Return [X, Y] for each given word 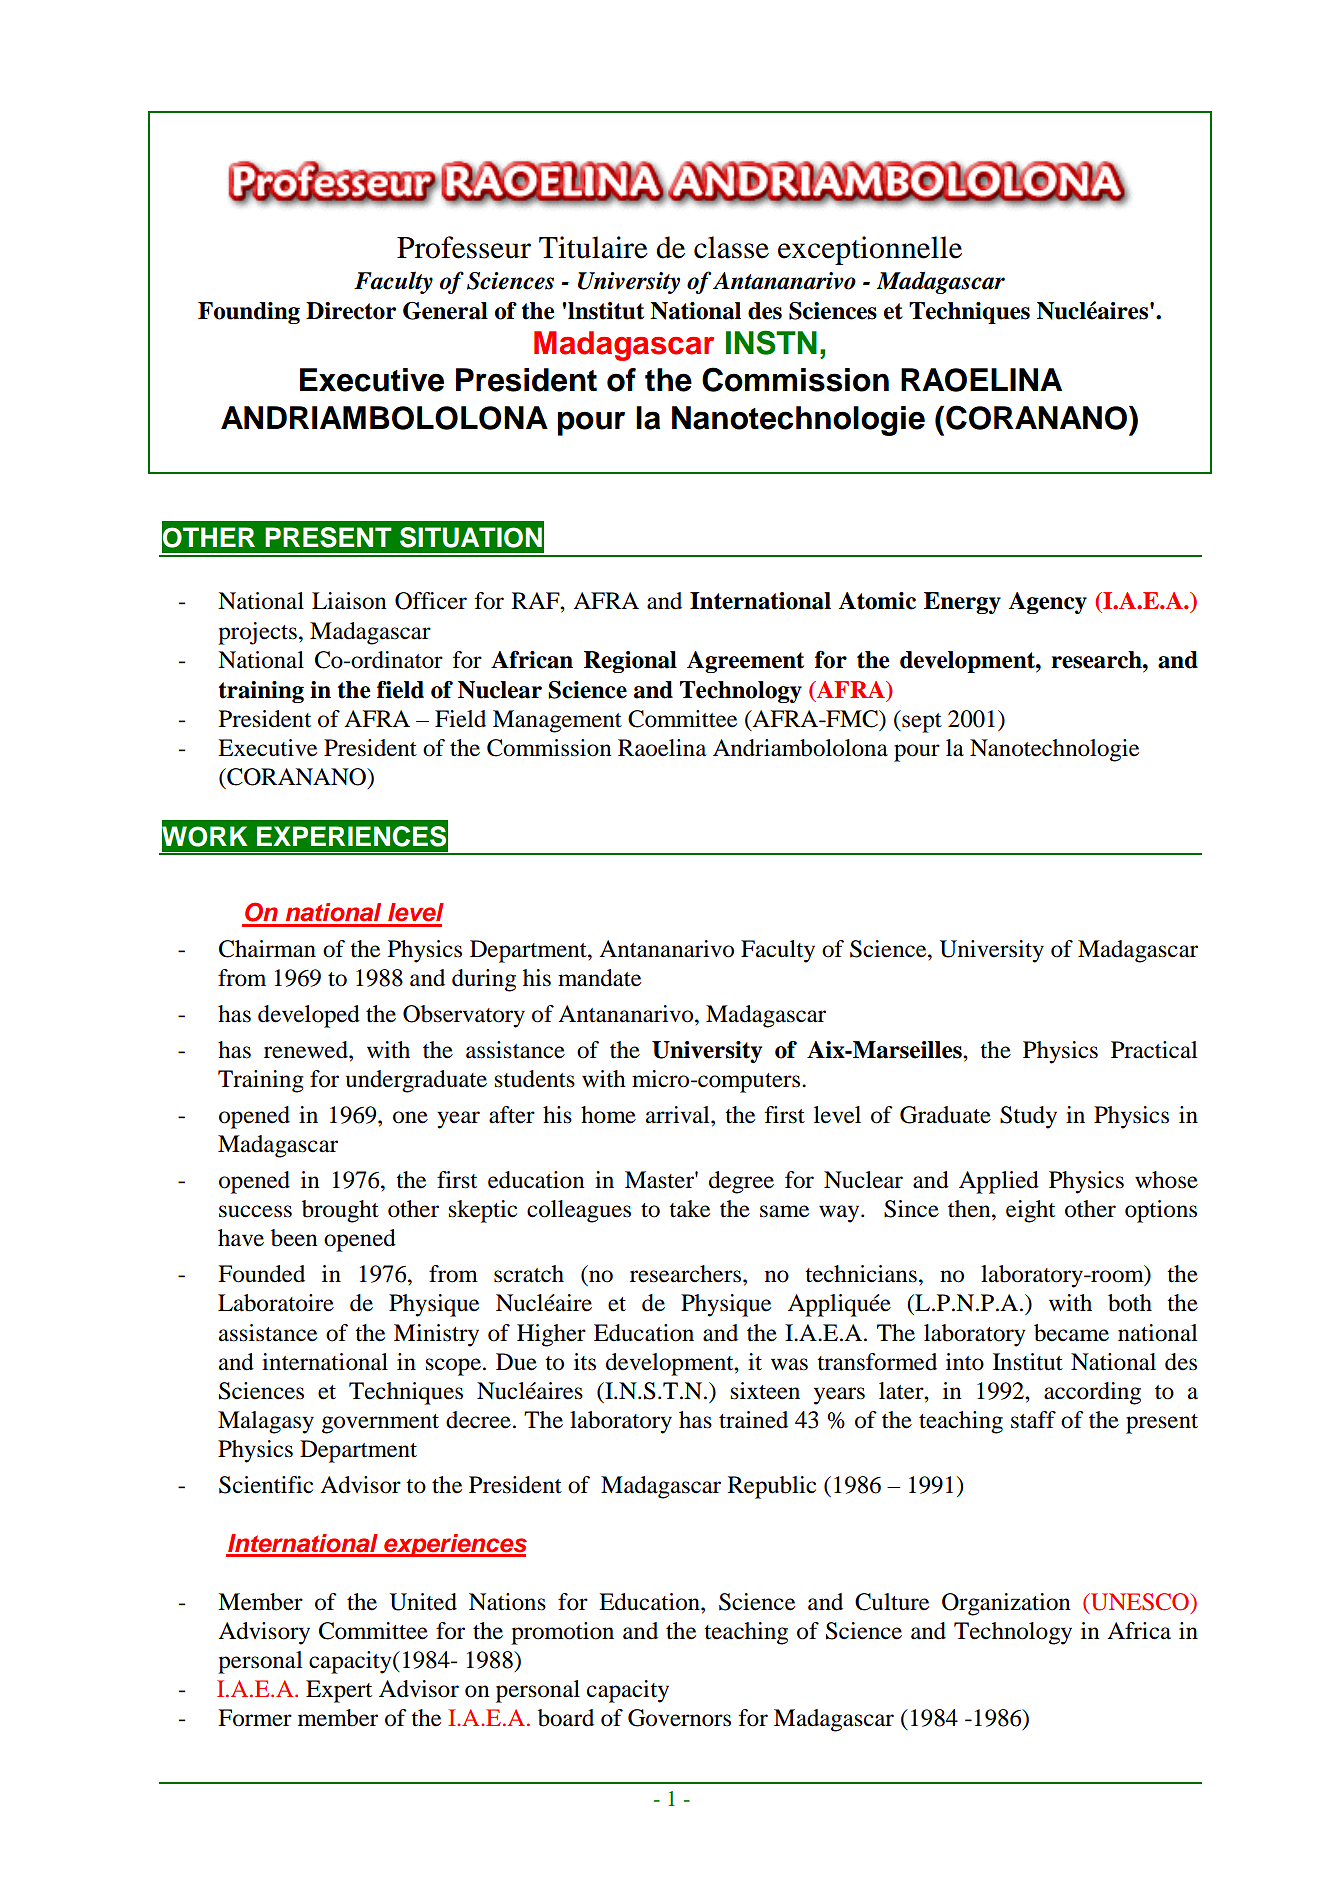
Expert [339, 1691]
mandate [599, 978]
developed [309, 1016]
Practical [1154, 1050]
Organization [1006, 1604]
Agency [1047, 603]
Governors [679, 1718]
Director [351, 311]
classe [731, 247]
